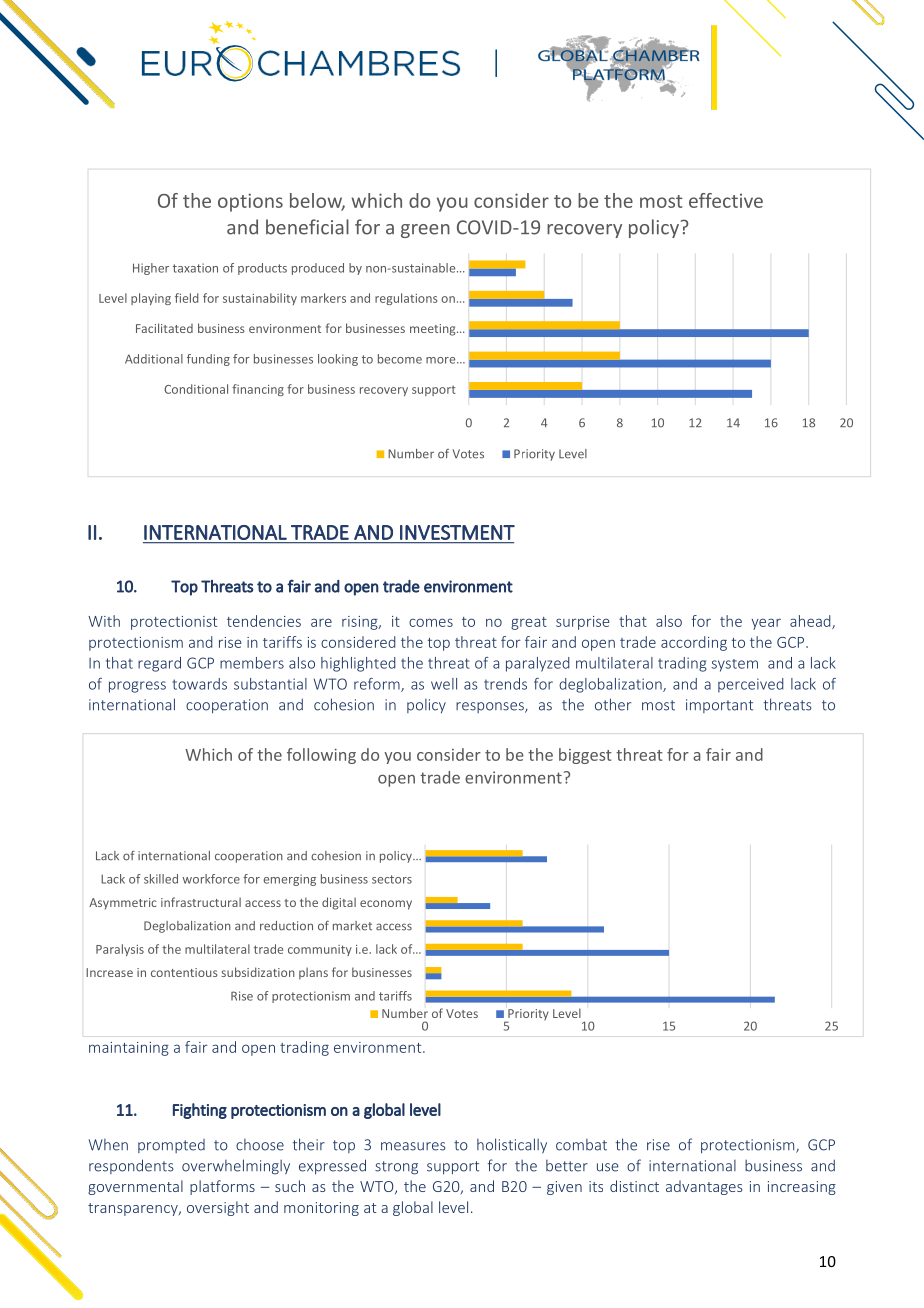  What do you see at coordinates (585, 756) in the image?
I see `biggest` at bounding box center [585, 756].
